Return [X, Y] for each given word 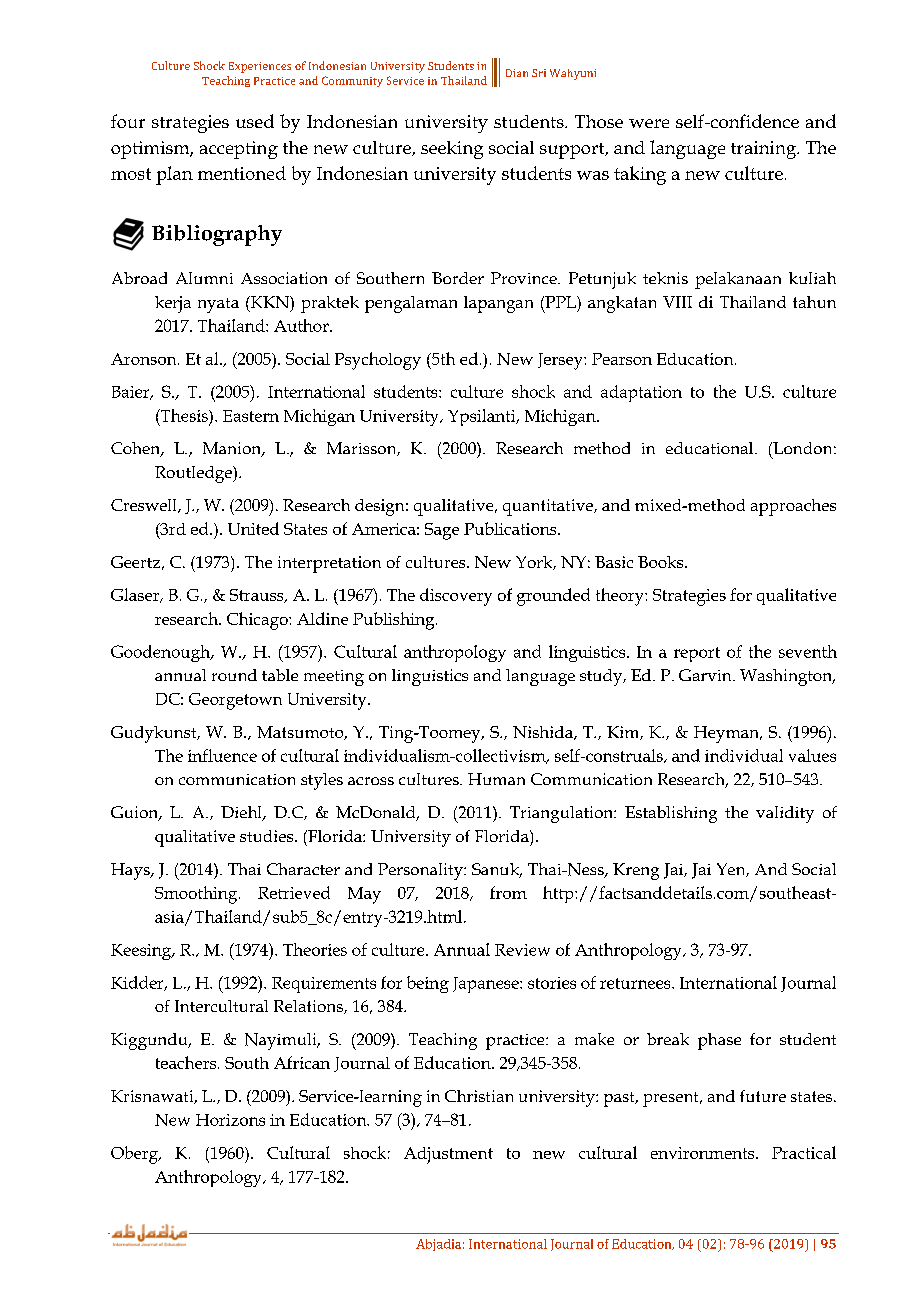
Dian [517, 73]
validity [785, 814]
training [765, 150]
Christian [479, 1096]
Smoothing [197, 895]
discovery [456, 597]
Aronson [145, 359]
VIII [677, 302]
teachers [187, 1062]
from [508, 892]
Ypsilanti [483, 417]
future [763, 1096]
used [255, 121]
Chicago [258, 621]
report [697, 654]
